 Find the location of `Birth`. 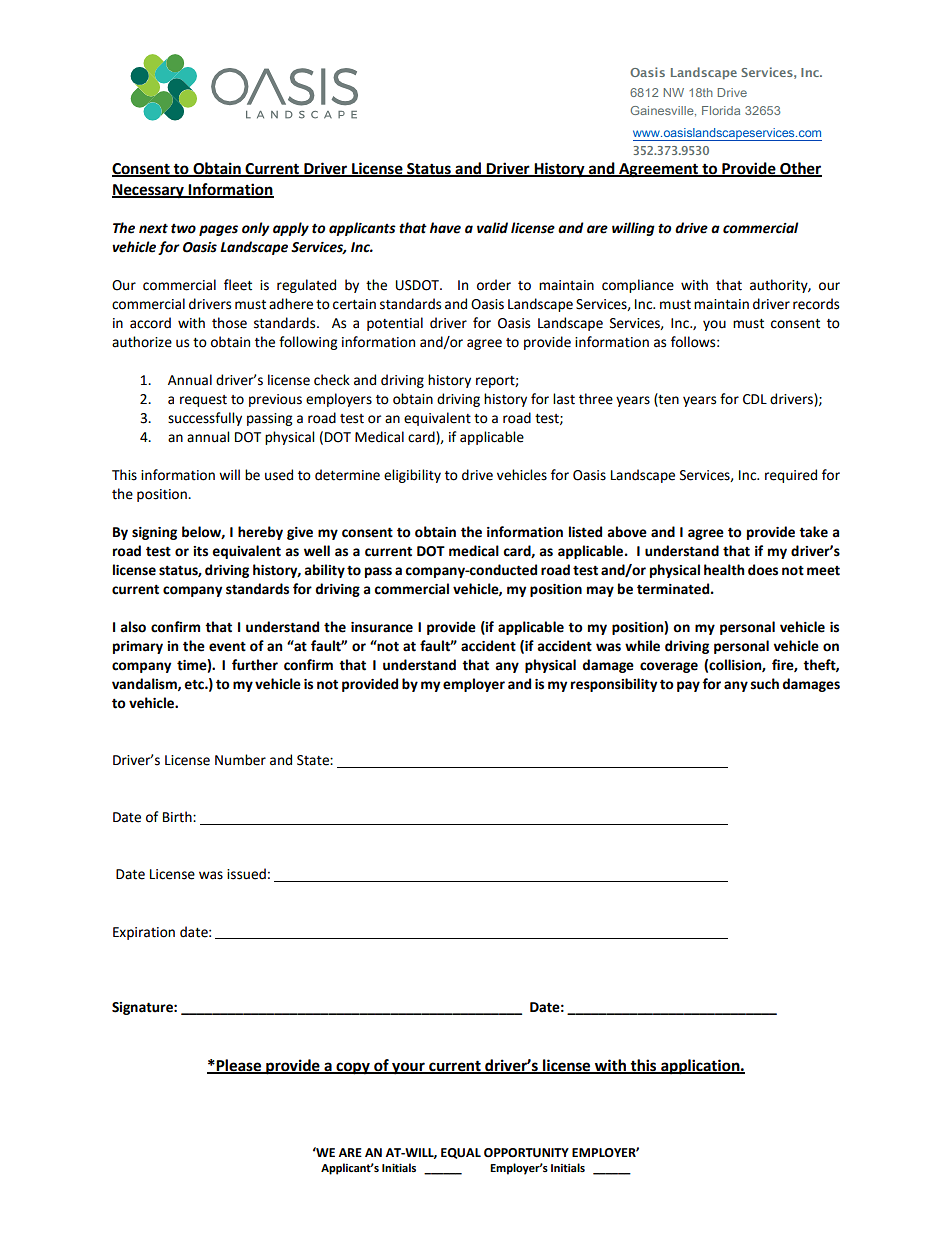

Birth is located at coordinates (178, 817).
